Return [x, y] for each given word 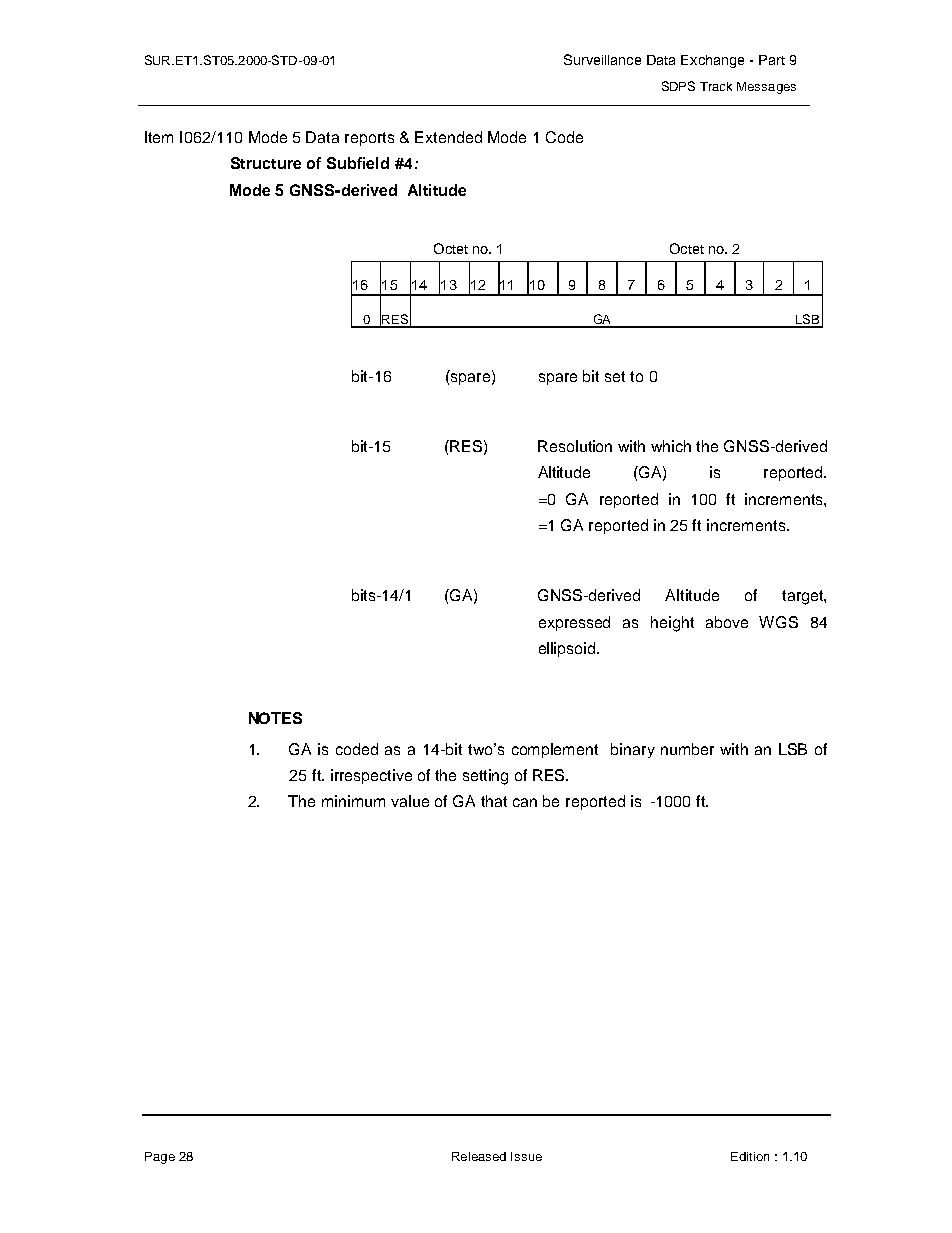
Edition [750, 1156]
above [727, 622]
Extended [448, 137]
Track [716, 86]
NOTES [275, 718]
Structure [266, 163]
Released [479, 1156]
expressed [574, 623]
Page [160, 1158]
